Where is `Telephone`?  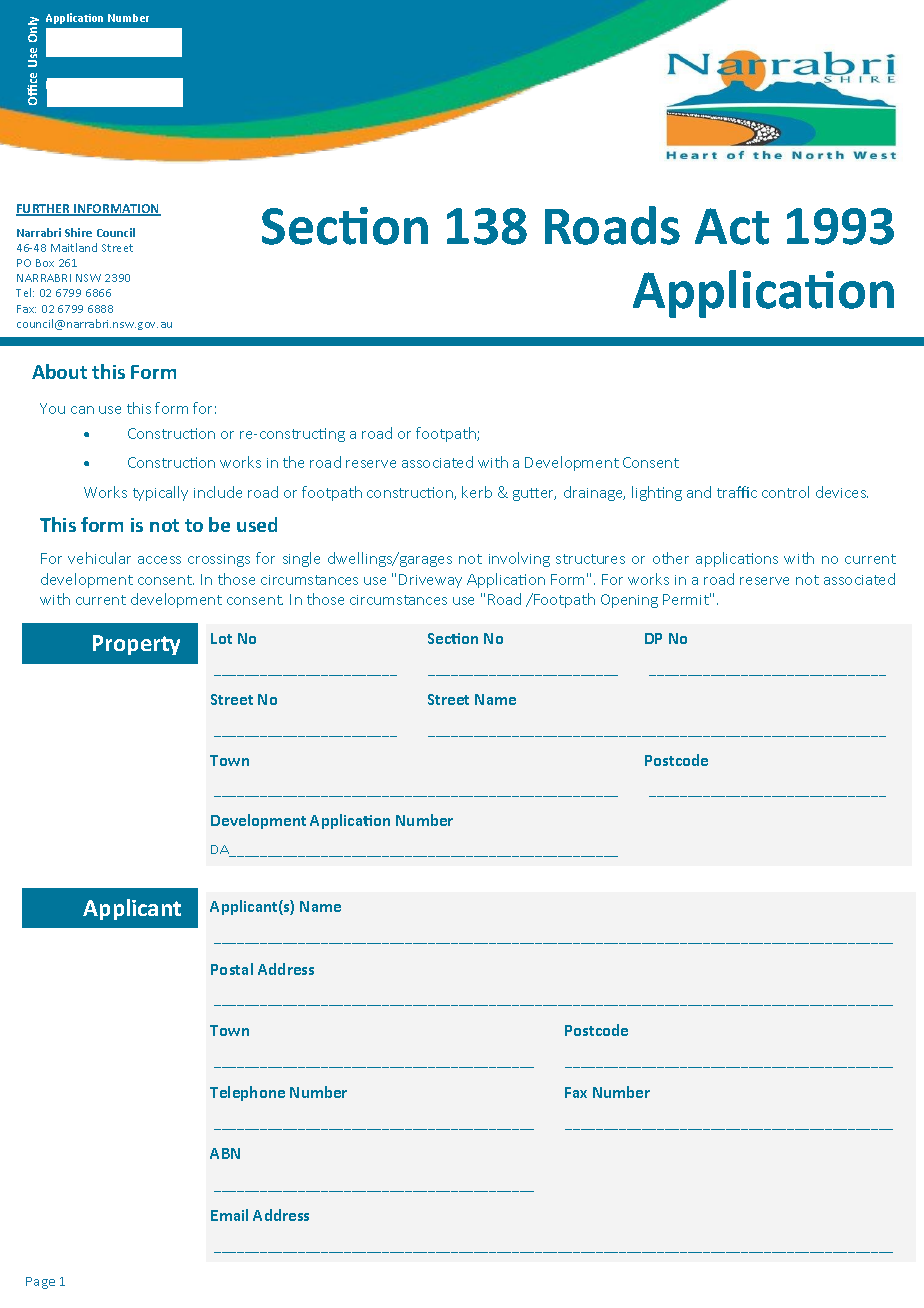 Telephone is located at coordinates (247, 1093).
